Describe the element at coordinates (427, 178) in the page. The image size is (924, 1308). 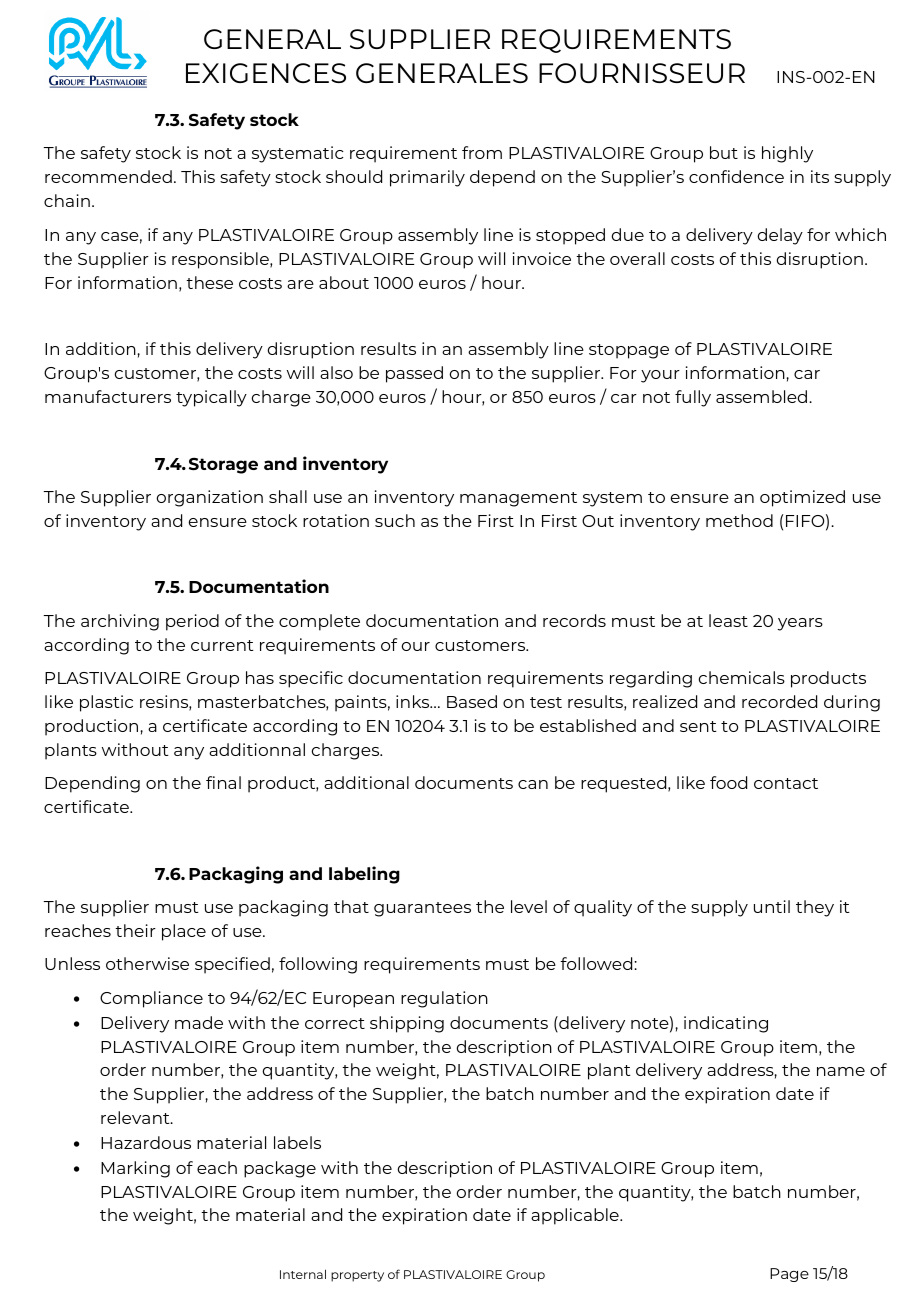
I see `primarily` at that location.
